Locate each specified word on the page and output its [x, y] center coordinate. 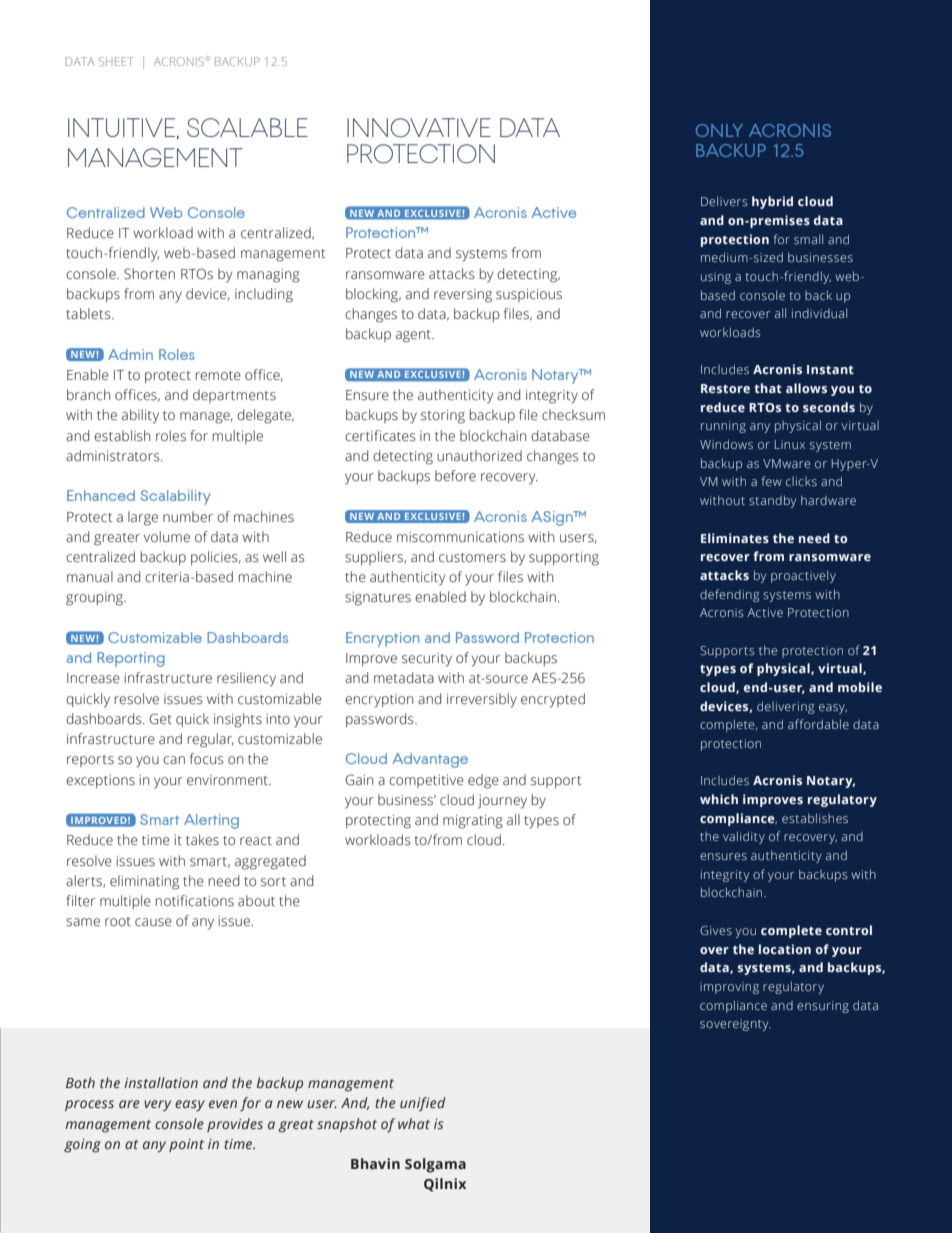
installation [161, 1082]
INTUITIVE [121, 127]
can [174, 760]
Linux [790, 444]
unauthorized [479, 456]
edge [483, 781]
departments [234, 396]
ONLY [719, 130]
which [719, 799]
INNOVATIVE [419, 128]
